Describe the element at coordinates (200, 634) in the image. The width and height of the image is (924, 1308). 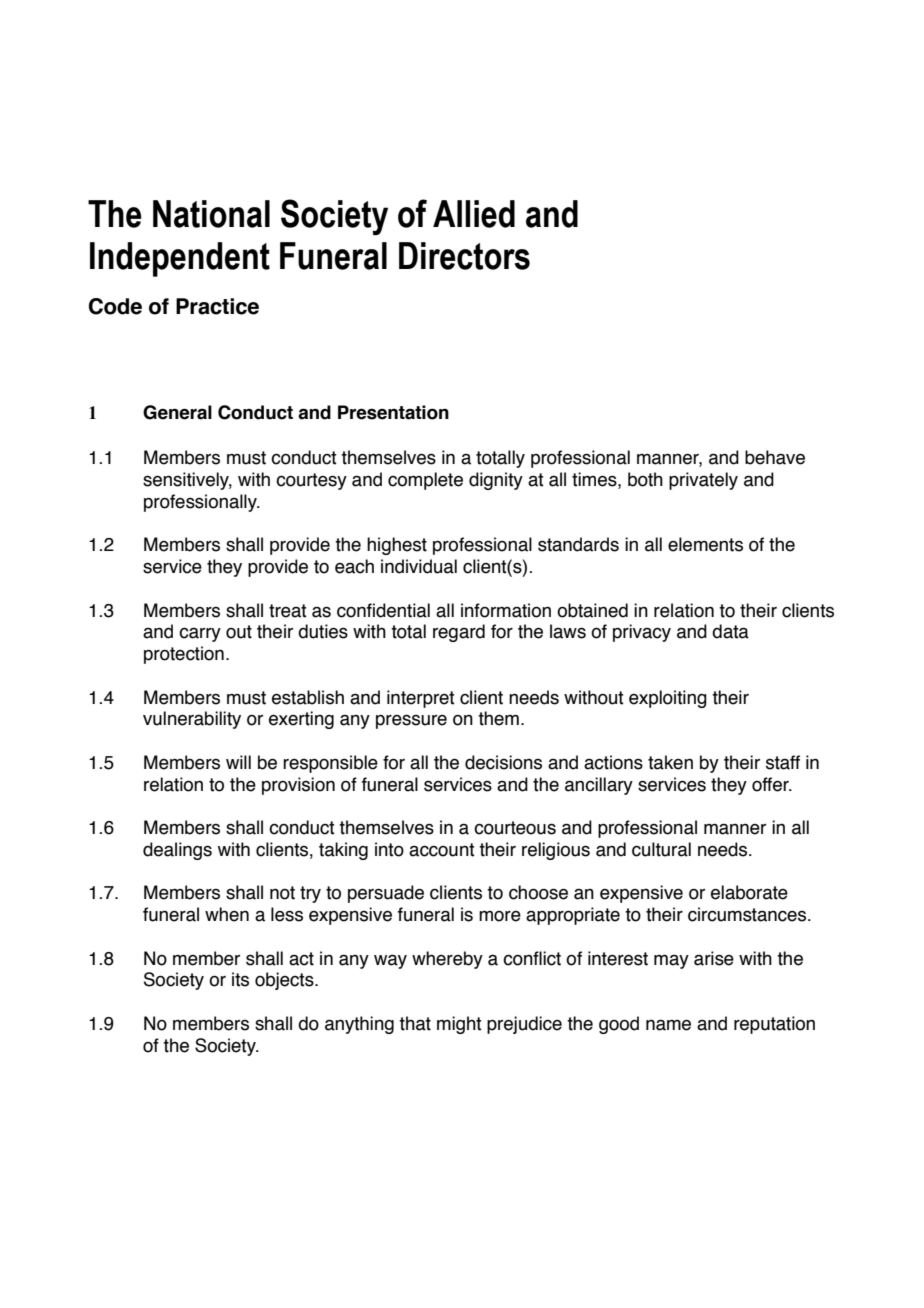
I see `carry` at that location.
